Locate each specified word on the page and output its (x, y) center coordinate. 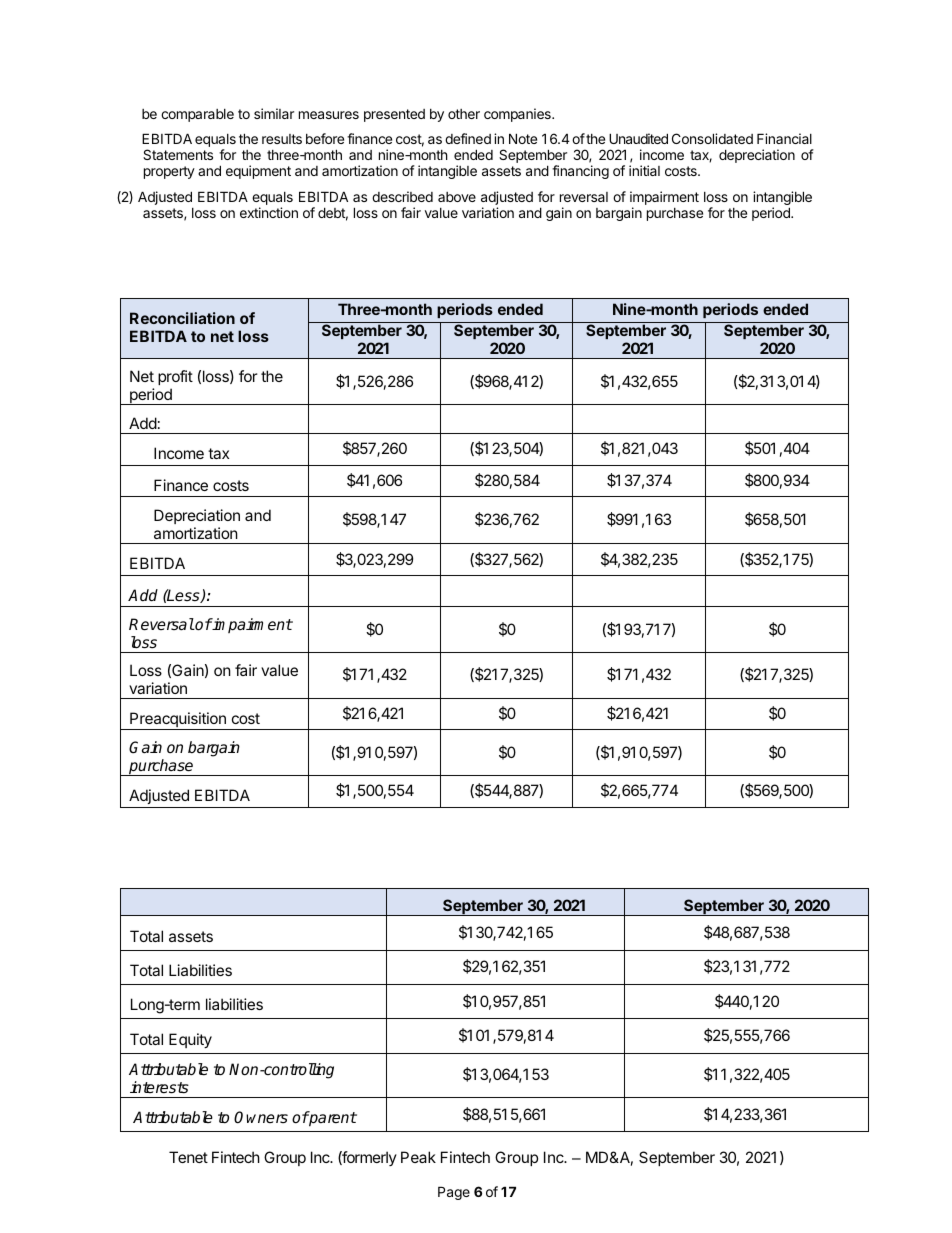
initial (644, 170)
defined (468, 138)
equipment (258, 172)
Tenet (188, 1157)
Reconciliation (182, 318)
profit (175, 377)
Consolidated (712, 138)
